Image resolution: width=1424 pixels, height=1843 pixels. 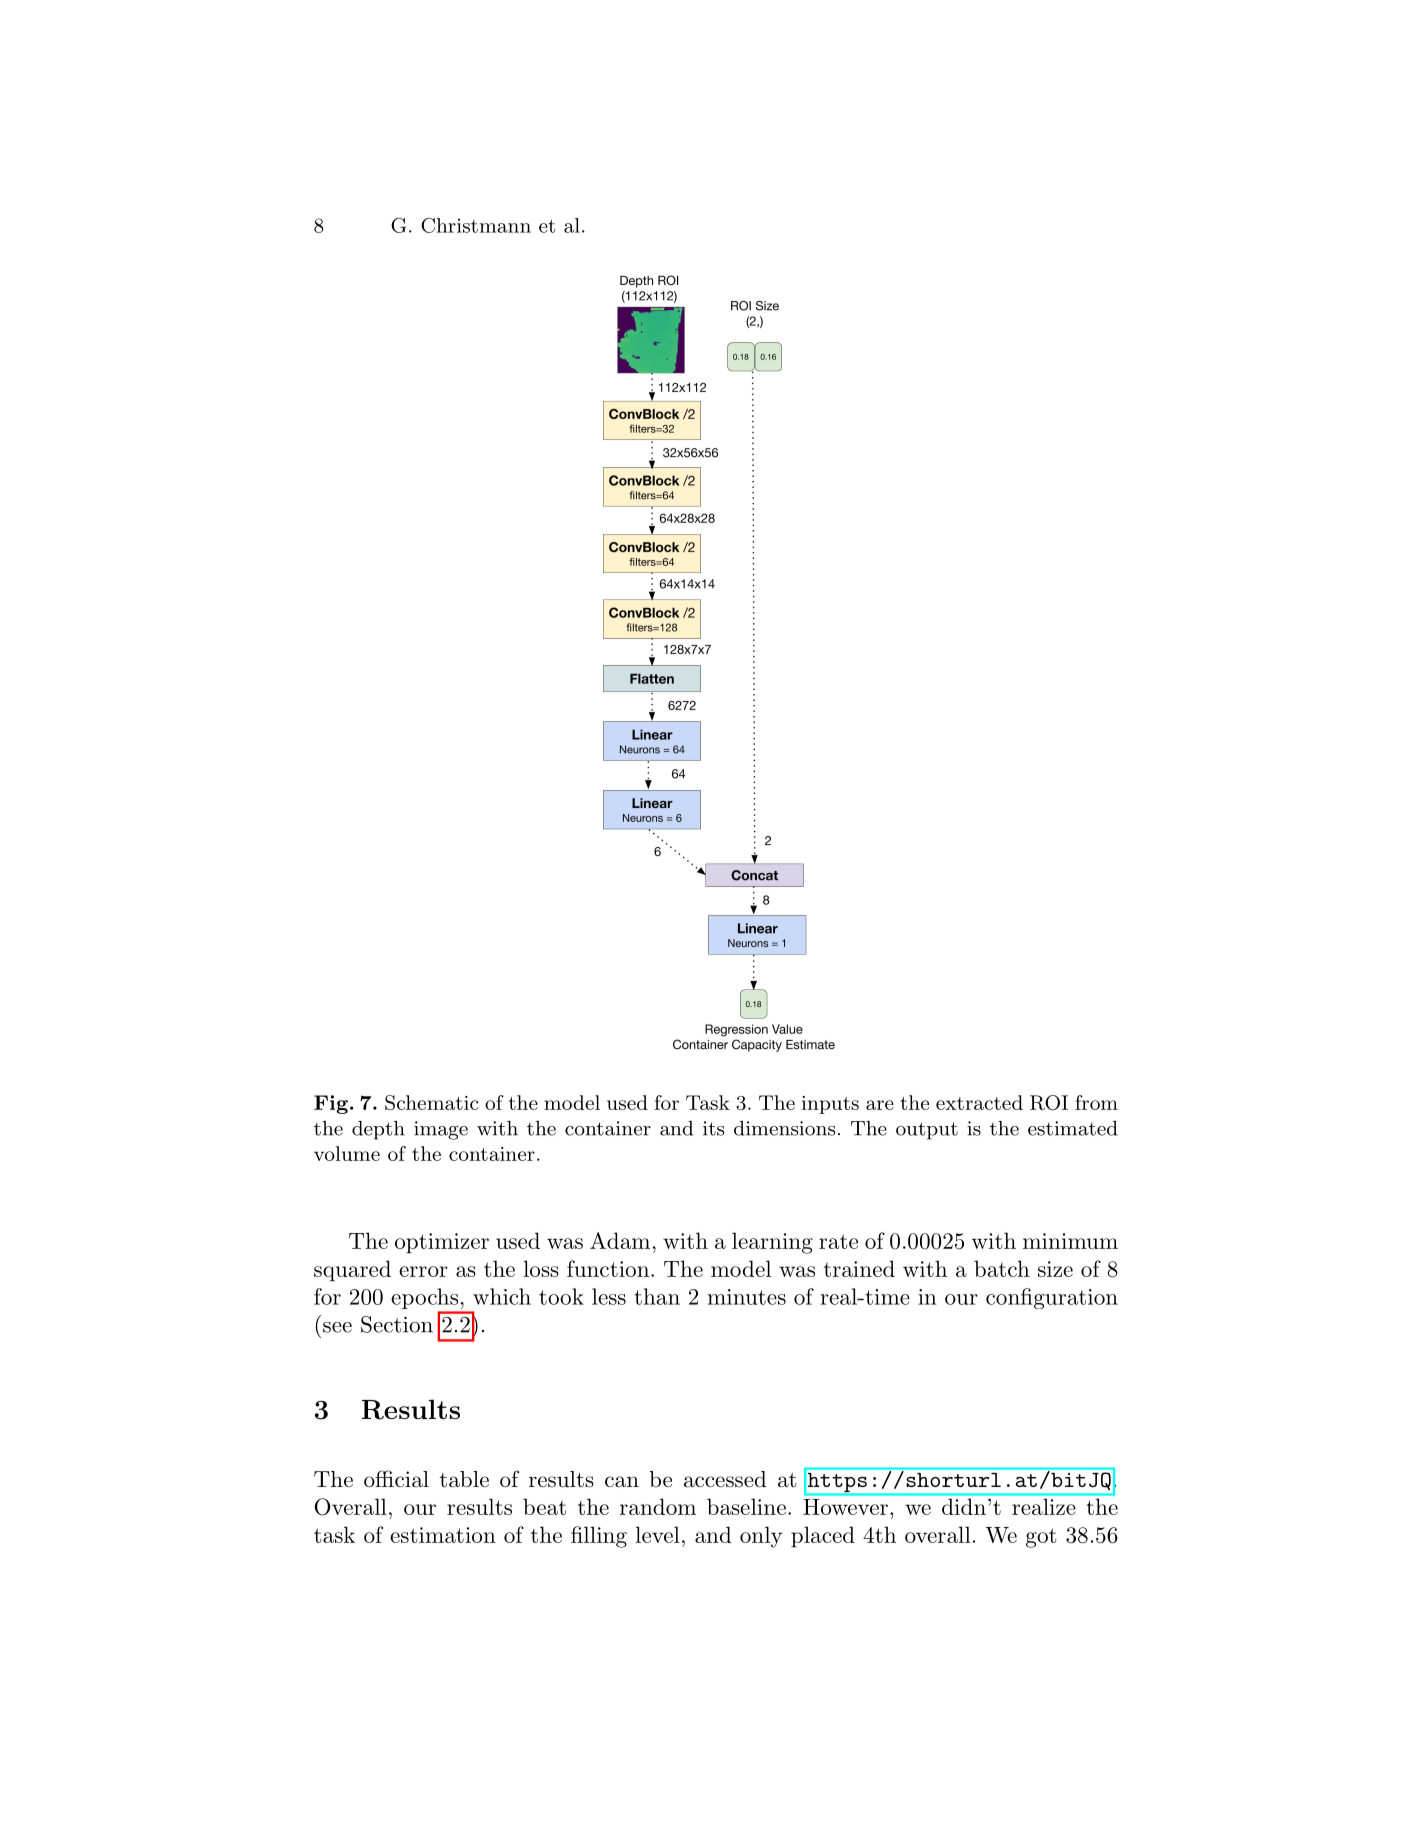 I want to click on minimum, so click(x=1070, y=1241).
